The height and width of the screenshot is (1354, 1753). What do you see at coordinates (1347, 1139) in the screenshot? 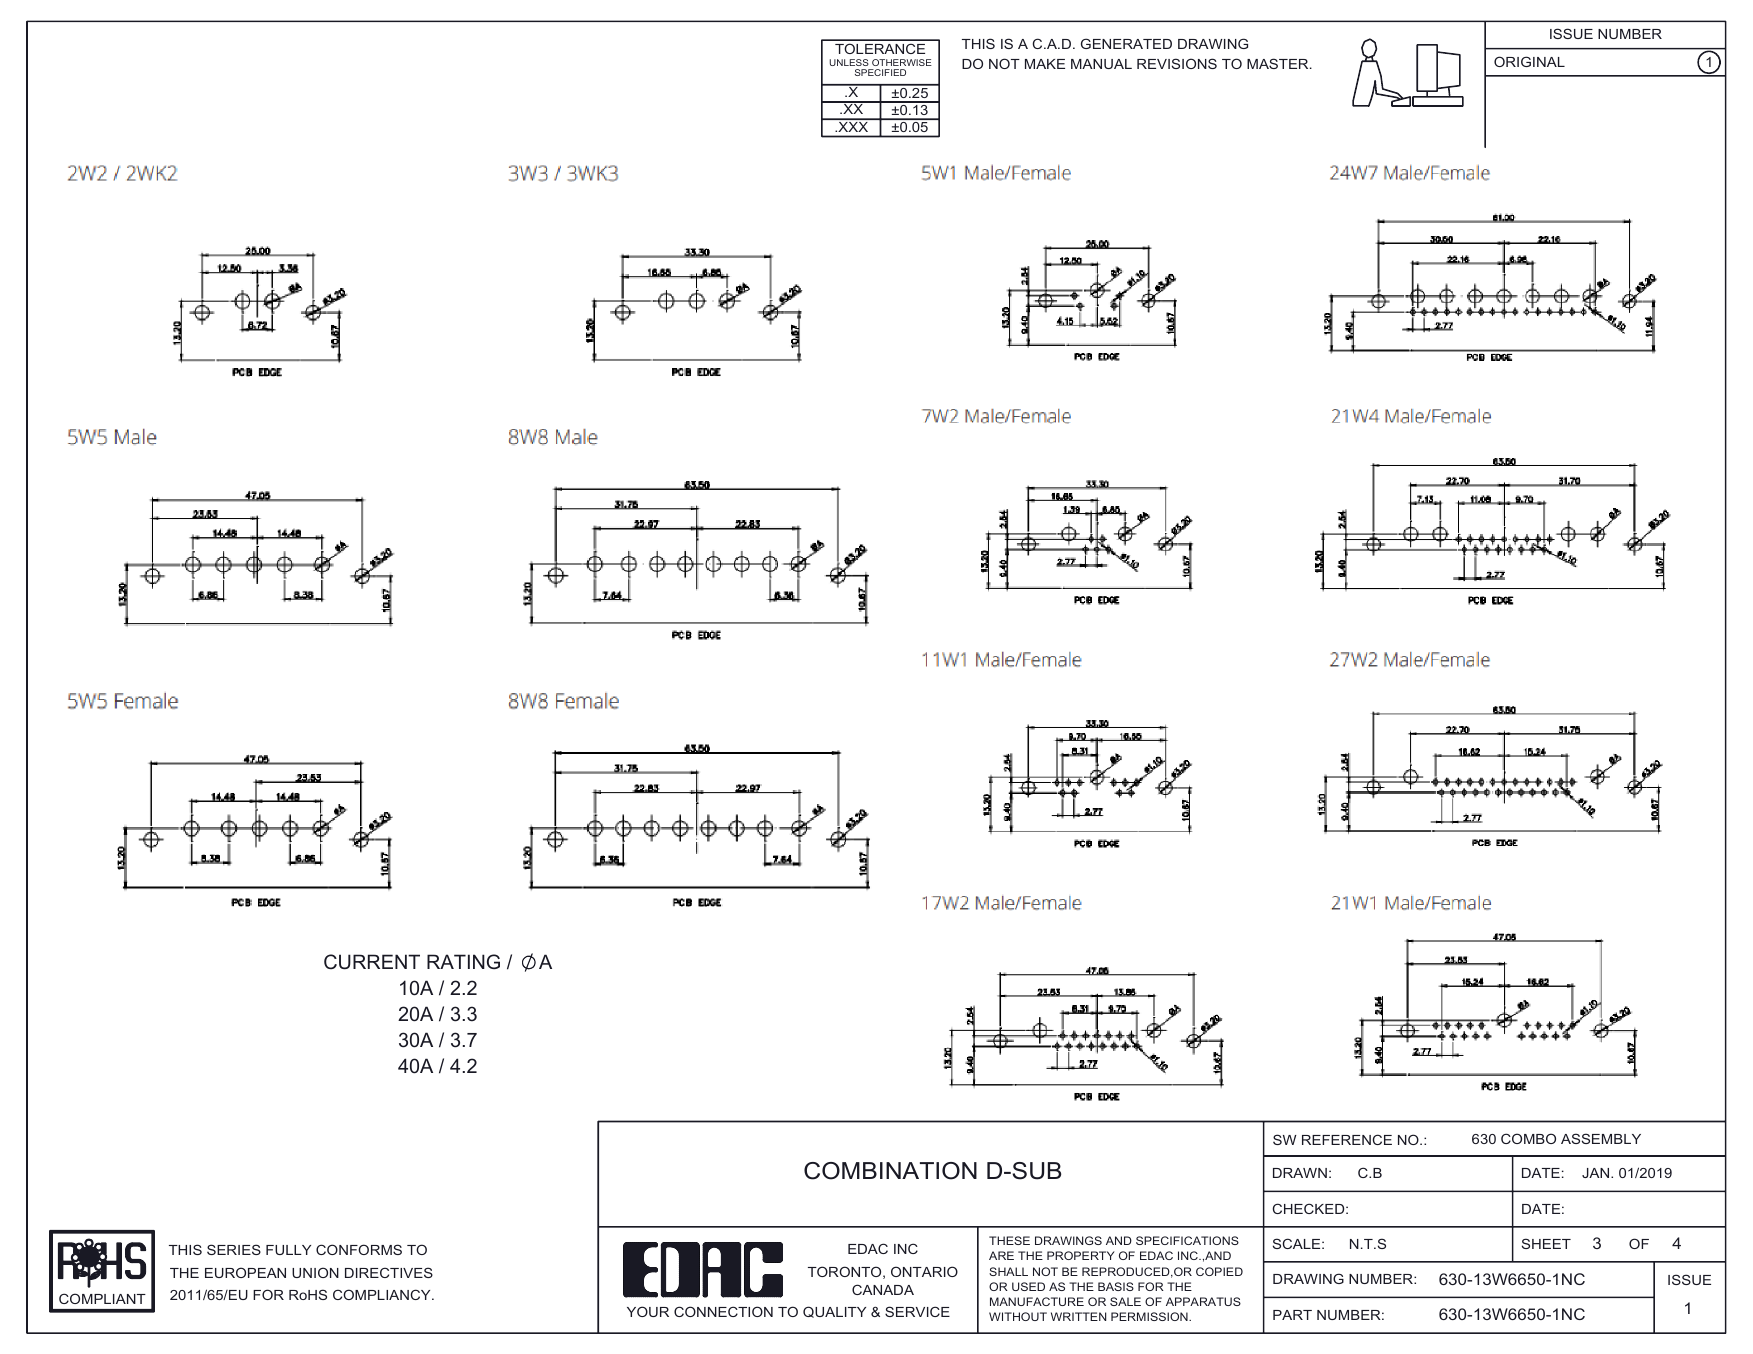
I see `REFERENCE` at bounding box center [1347, 1139].
